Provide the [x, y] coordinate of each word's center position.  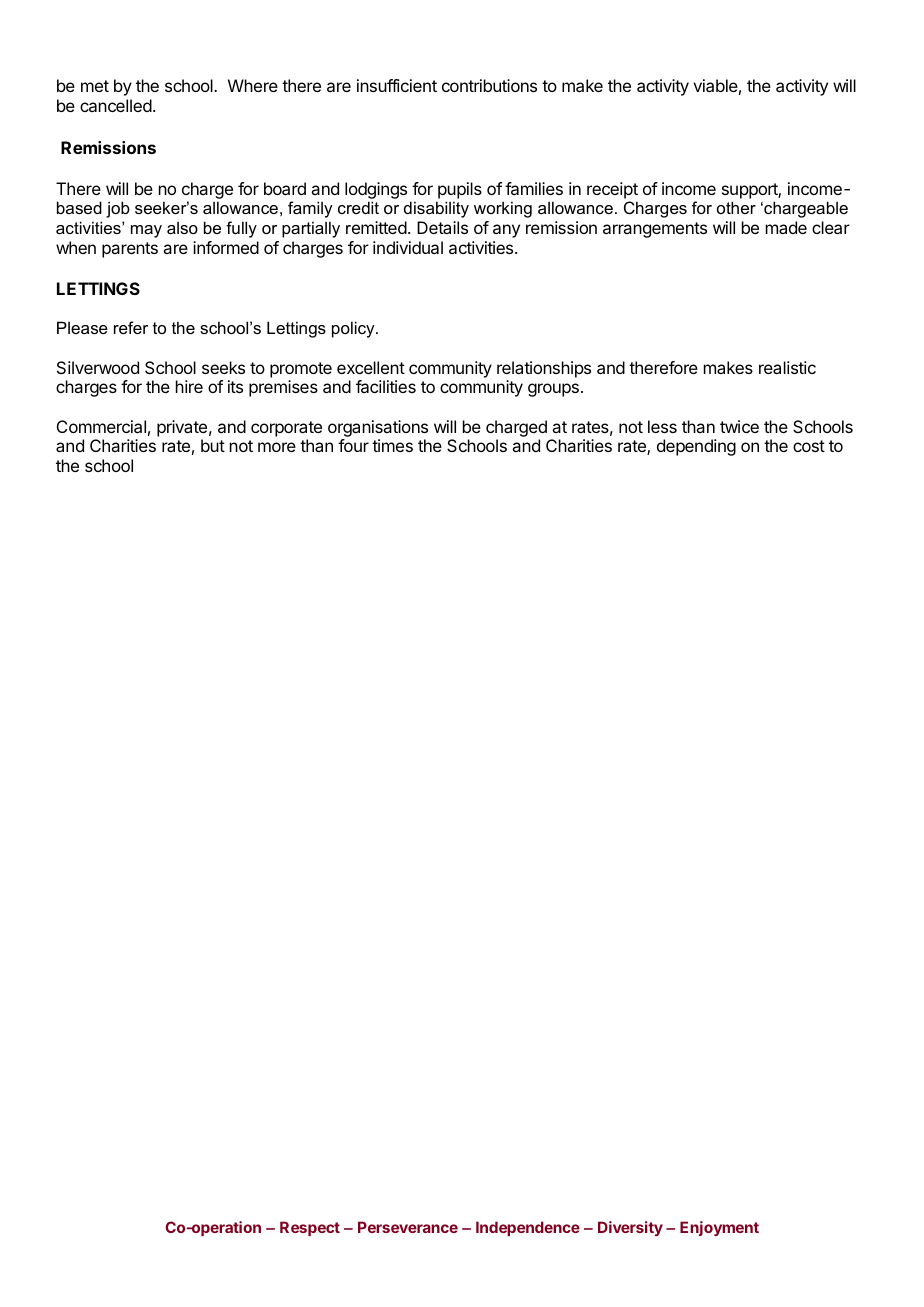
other [736, 207]
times [392, 445]
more [277, 447]
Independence [528, 1228]
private [182, 428]
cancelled [116, 105]
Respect [310, 1228]
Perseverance [408, 1227]
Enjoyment [719, 1228]
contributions [489, 85]
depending [696, 447]
